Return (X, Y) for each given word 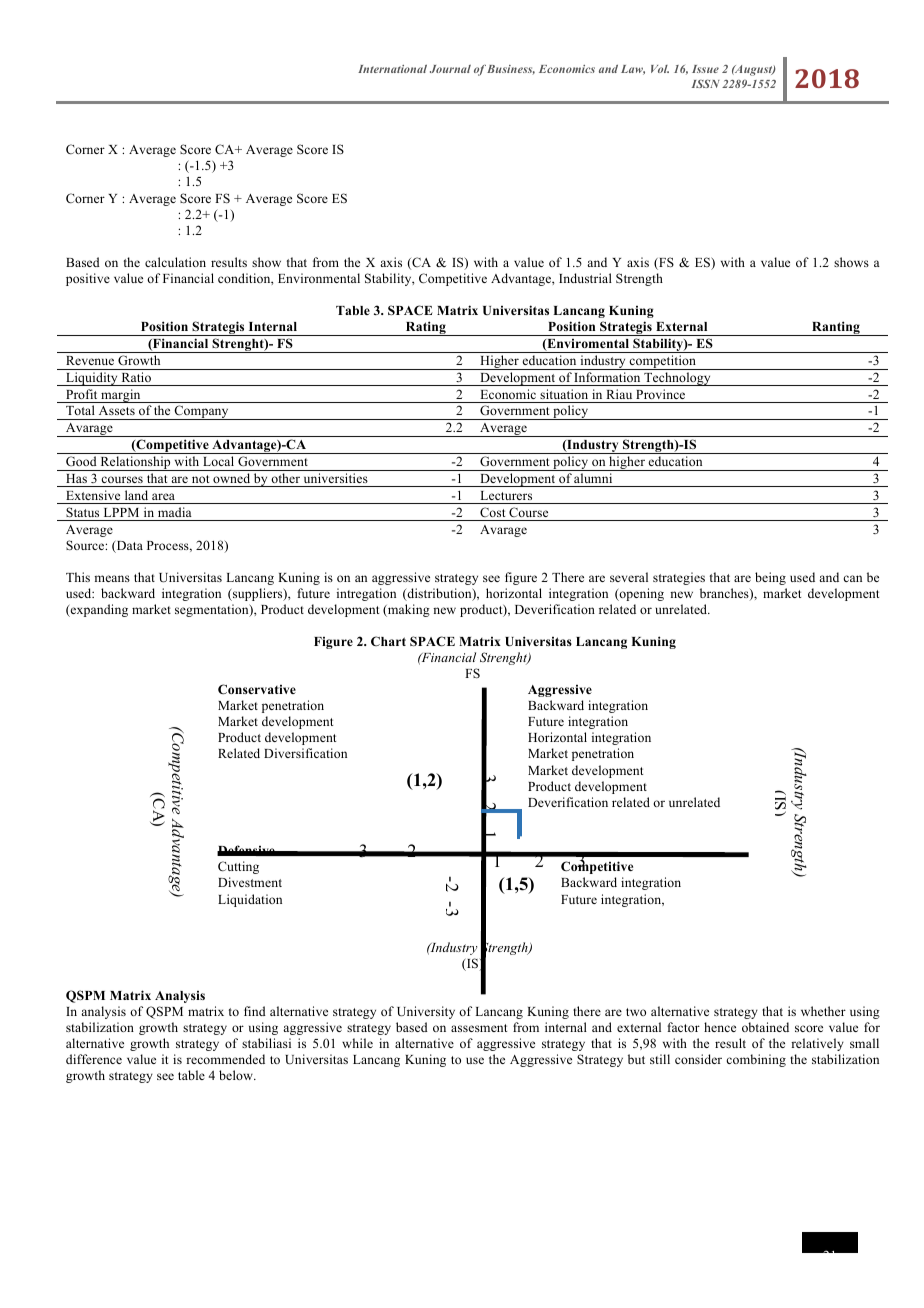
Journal (450, 69)
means (112, 578)
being (770, 578)
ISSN (706, 83)
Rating (426, 328)
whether (823, 1011)
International (392, 69)
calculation (175, 262)
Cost (492, 512)
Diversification (305, 753)
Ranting (836, 328)
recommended (225, 1059)
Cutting (238, 867)
